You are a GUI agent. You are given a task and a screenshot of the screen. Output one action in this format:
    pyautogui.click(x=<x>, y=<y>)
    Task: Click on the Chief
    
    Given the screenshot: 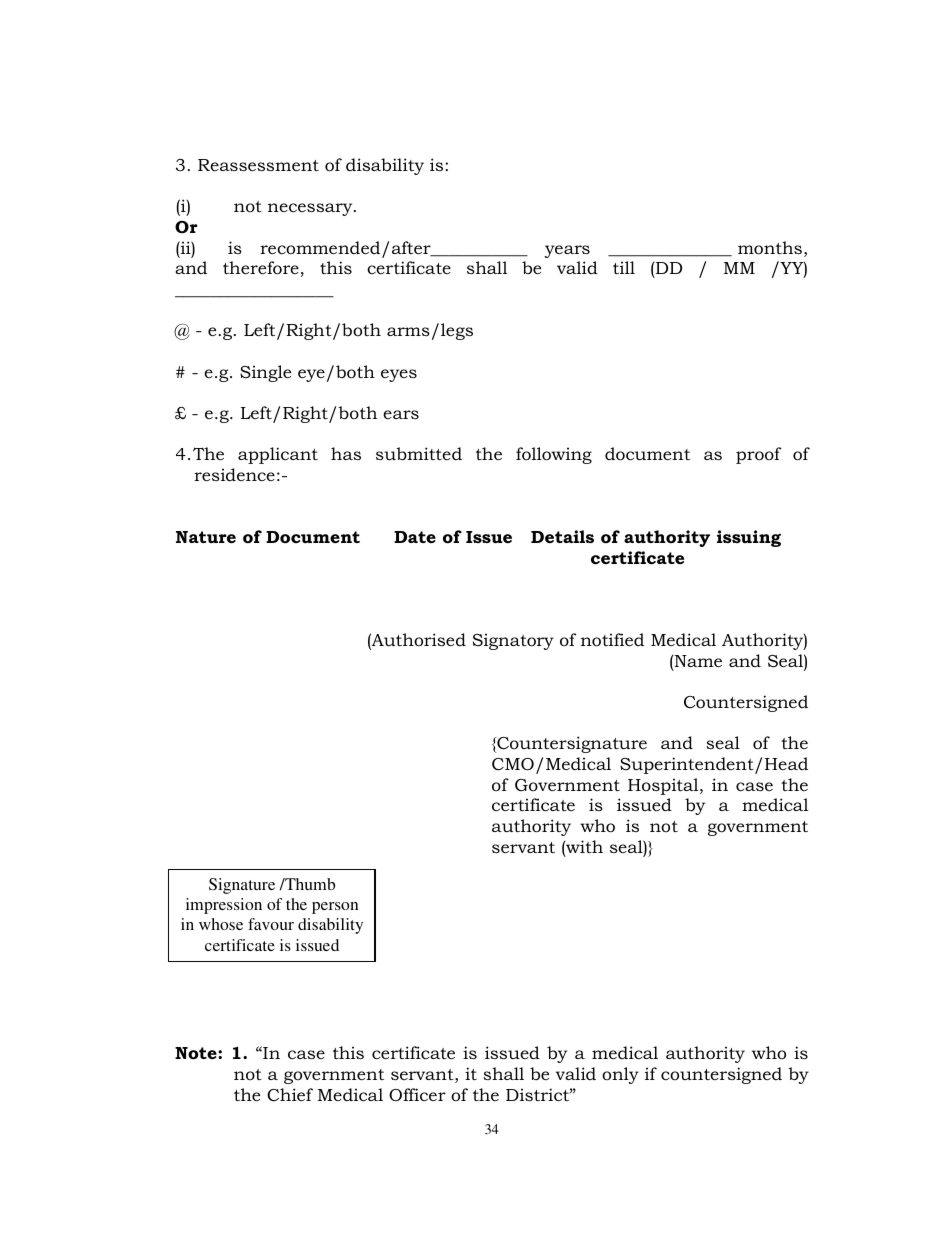 What is the action you would take?
    pyautogui.click(x=290, y=1095)
